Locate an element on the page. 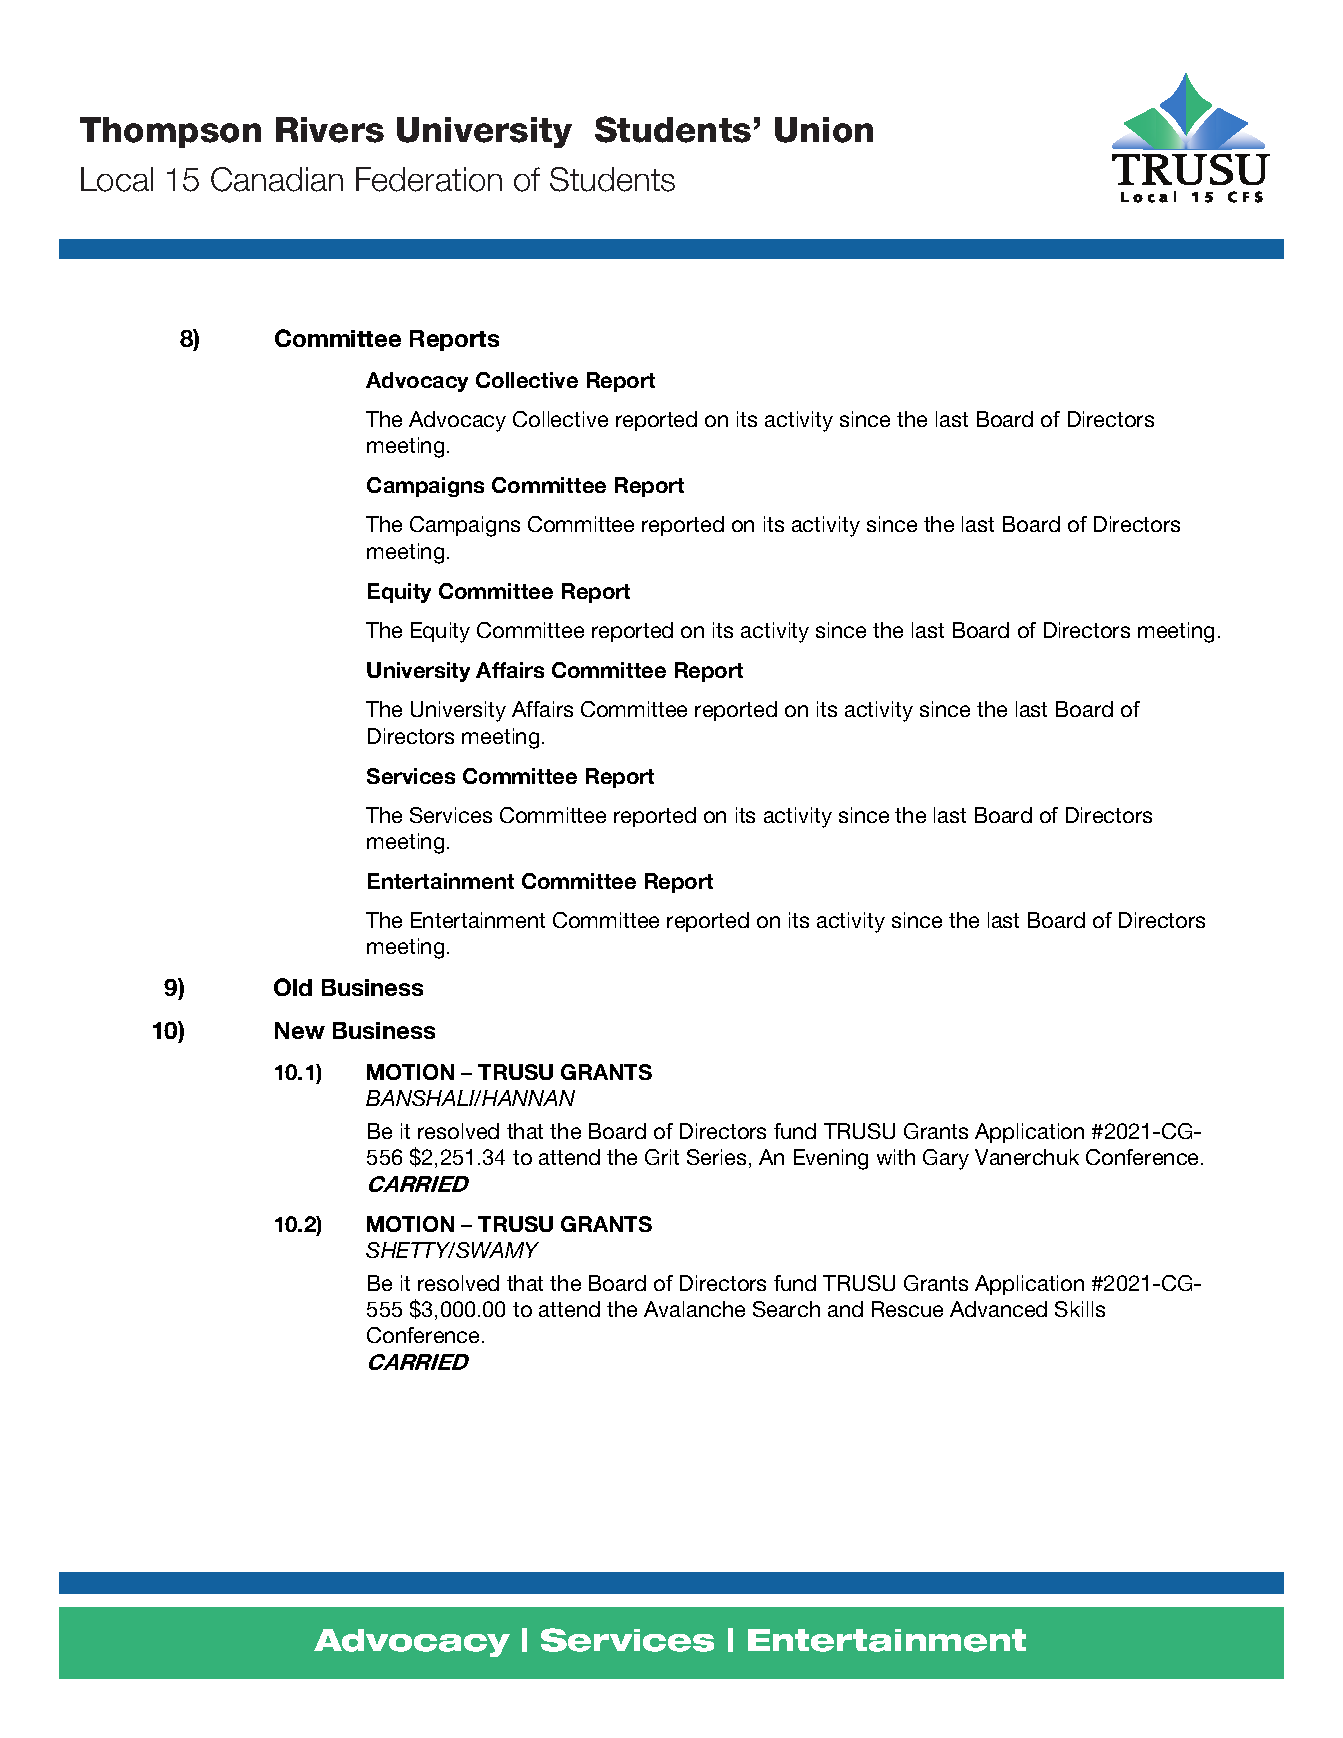 This page has height=1738, width=1343. Union is located at coordinates (824, 130).
